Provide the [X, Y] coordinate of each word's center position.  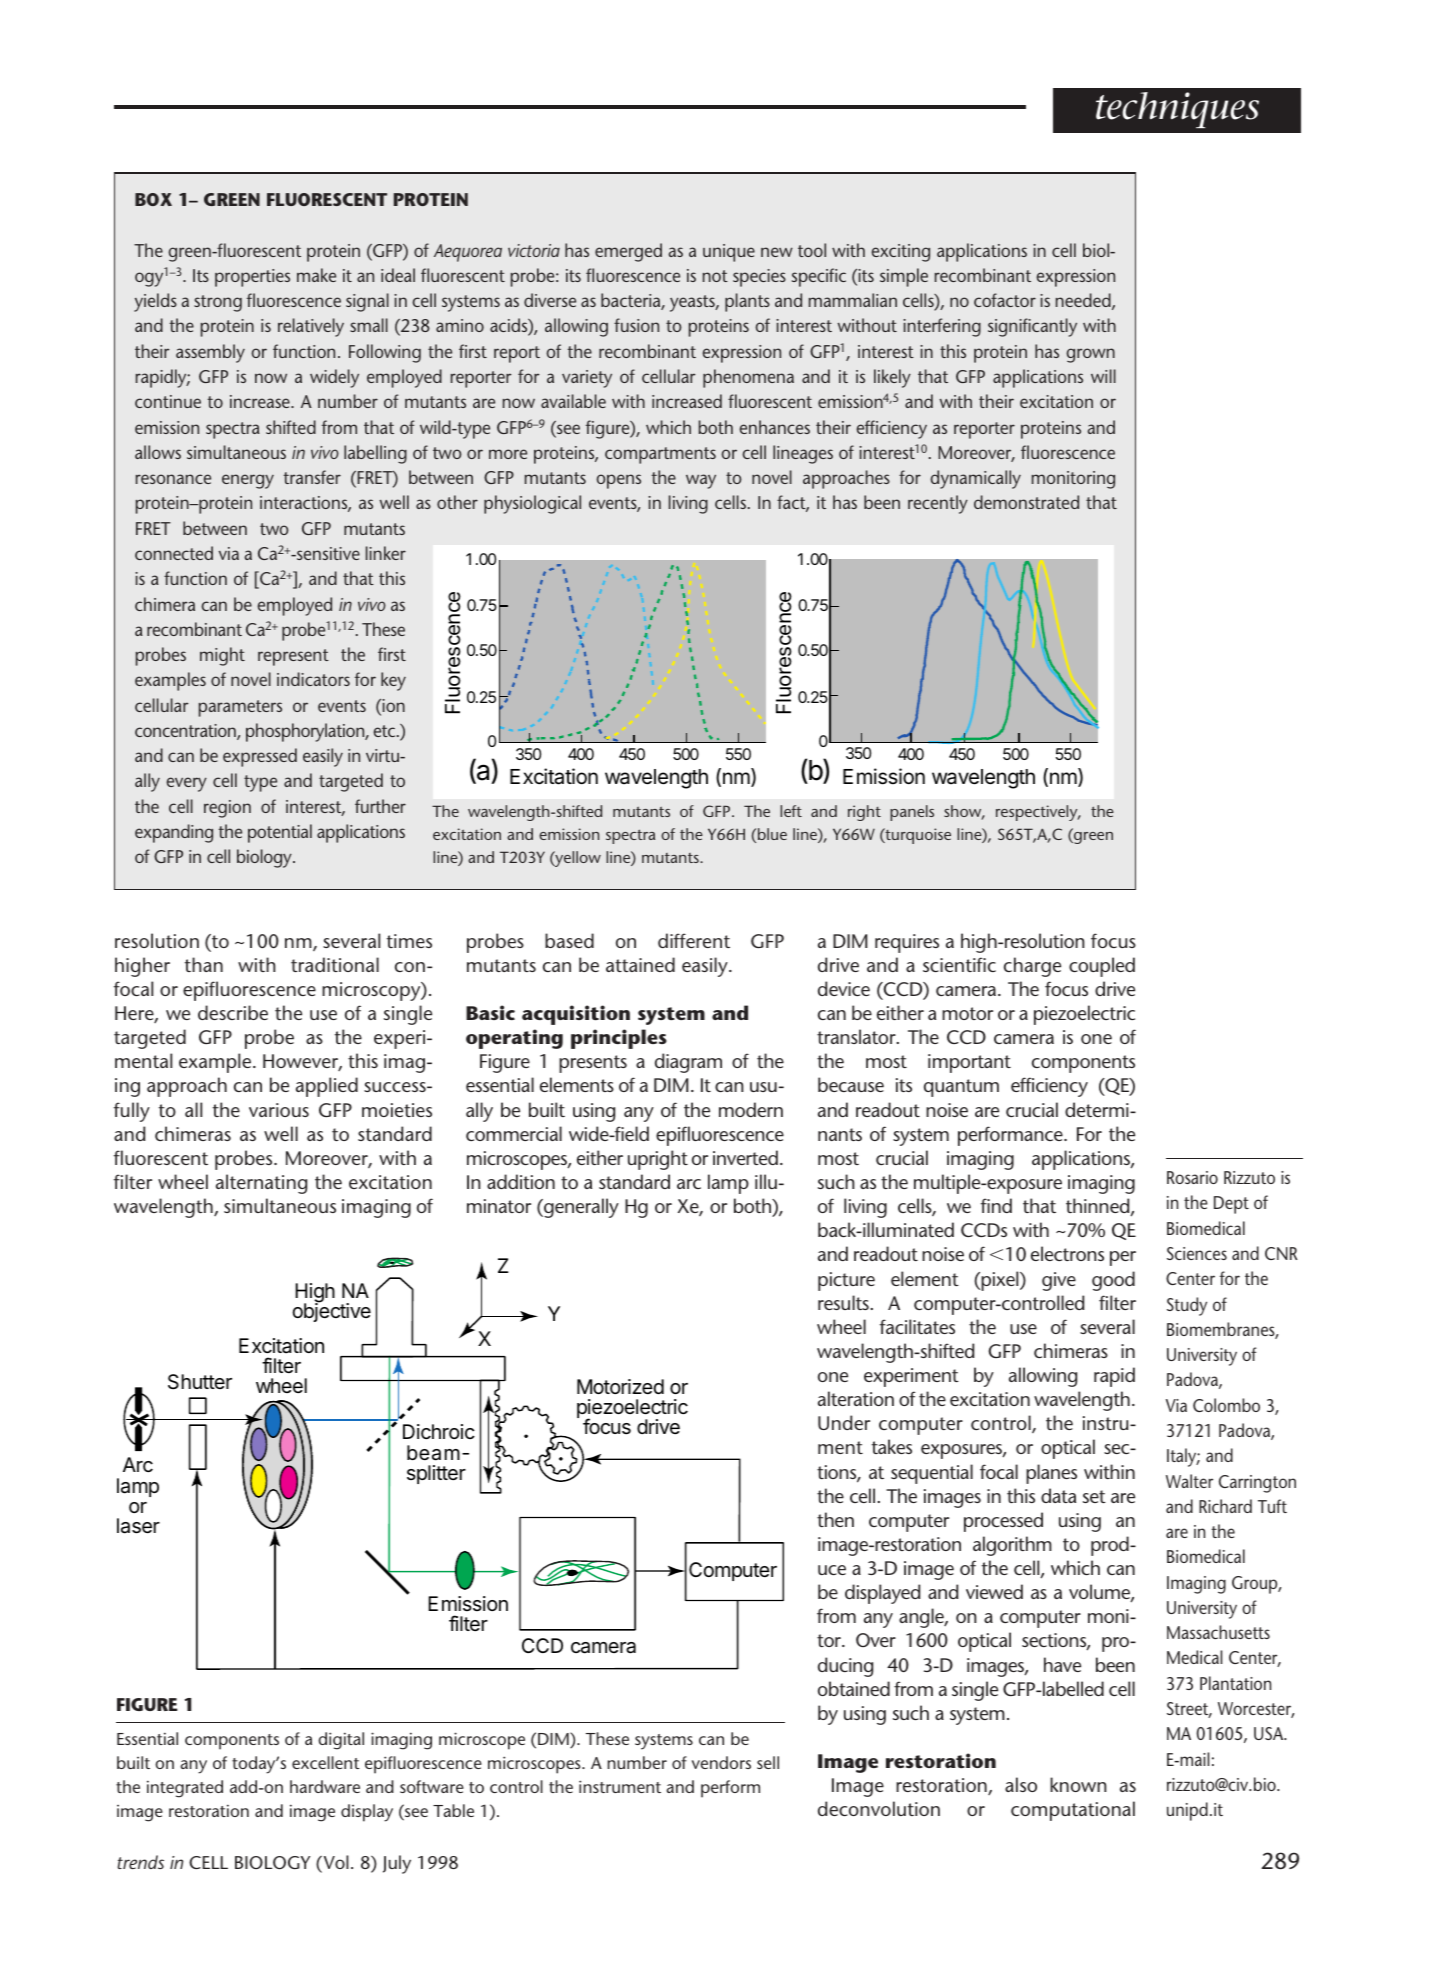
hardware [325, 1786]
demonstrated [1026, 502]
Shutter [200, 1382]
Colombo [1226, 1405]
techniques [1177, 110]
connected [174, 553]
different [694, 940]
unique [729, 253]
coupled [1102, 967]
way [701, 481]
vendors [721, 1762]
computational [1073, 1811]
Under [844, 1422]
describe [233, 1012]
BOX [153, 199]
